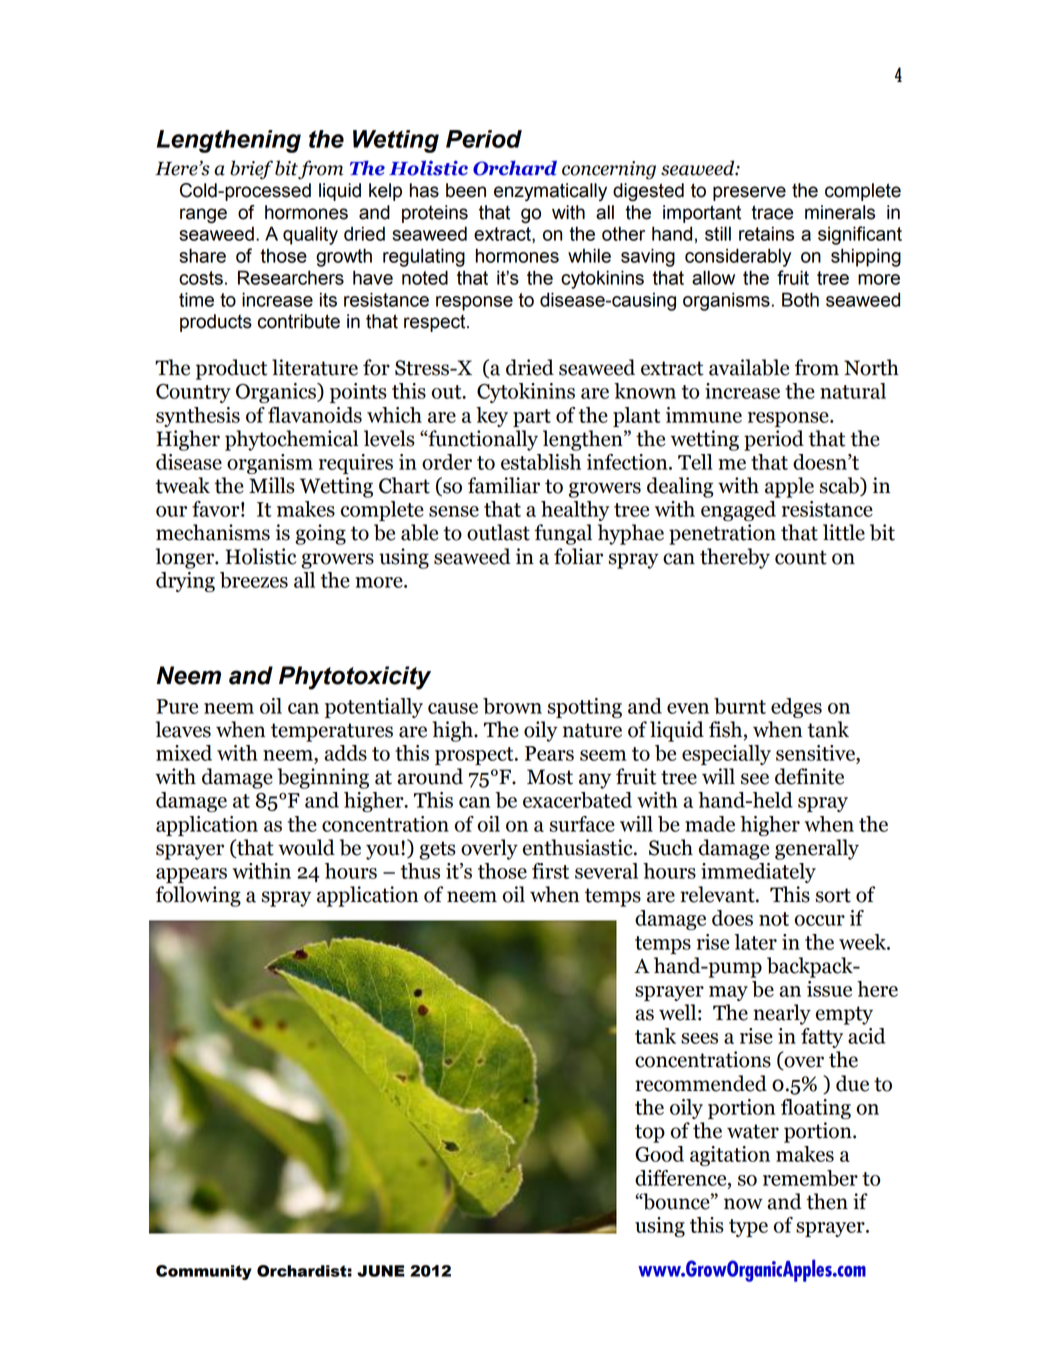  Describe the element at coordinates (550, 192) in the screenshot. I see `enzymatically` at that location.
